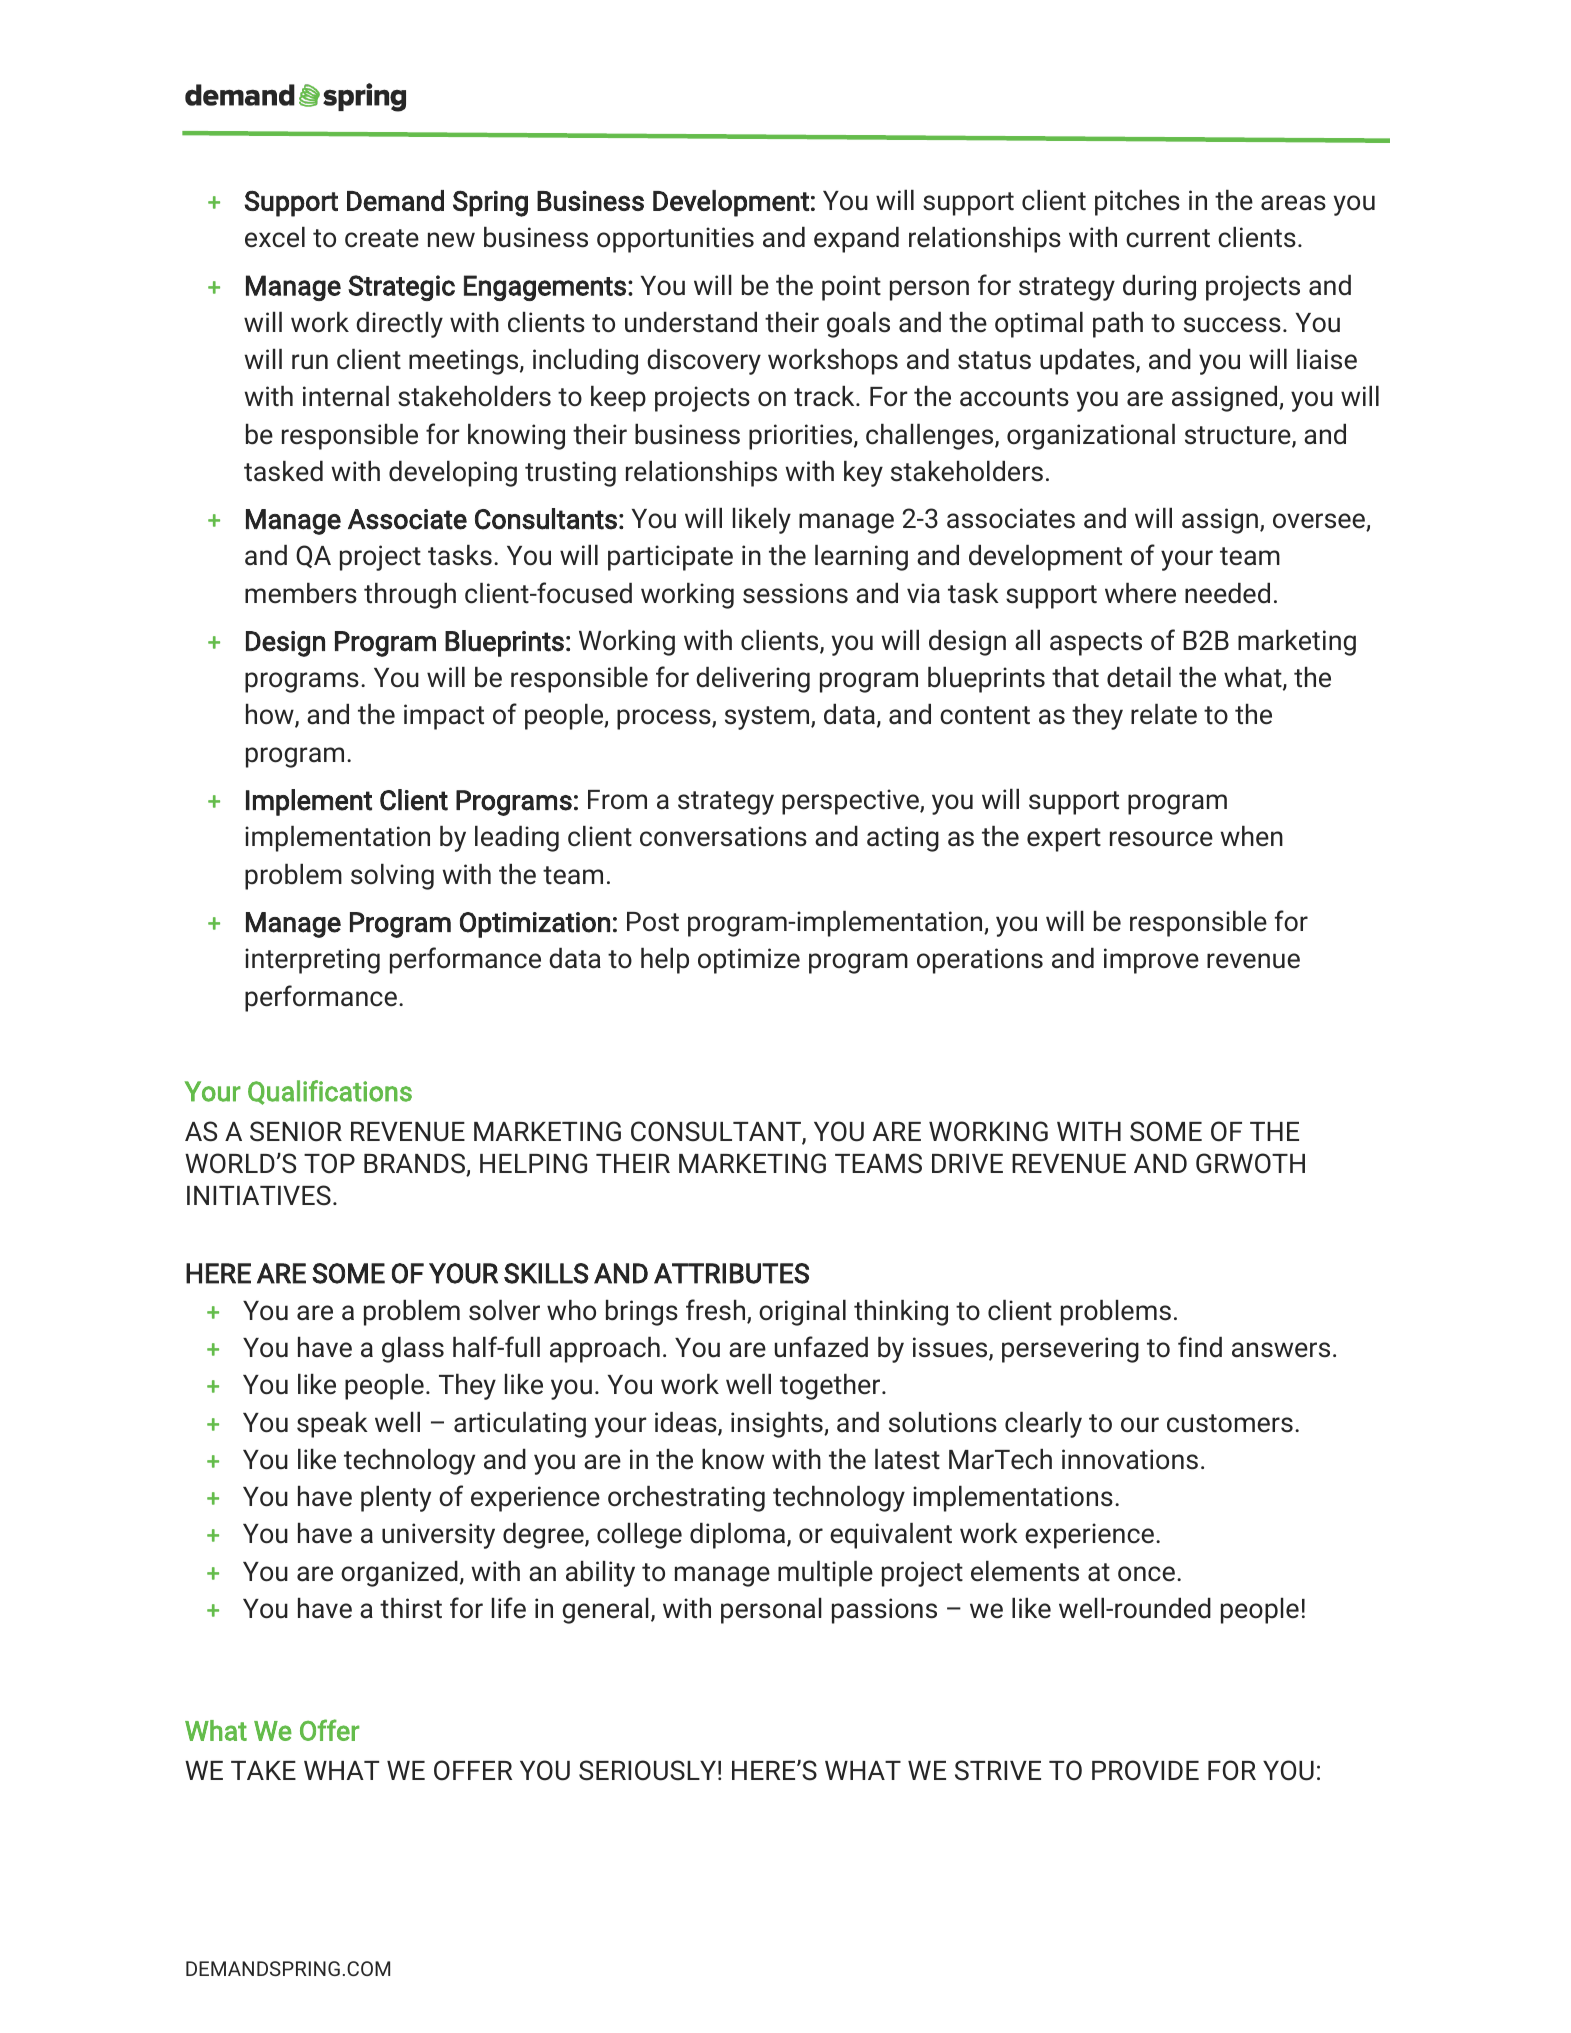 Image resolution: width=1571 pixels, height=2033 pixels. I want to click on SERIOUSLY, so click(647, 1770).
